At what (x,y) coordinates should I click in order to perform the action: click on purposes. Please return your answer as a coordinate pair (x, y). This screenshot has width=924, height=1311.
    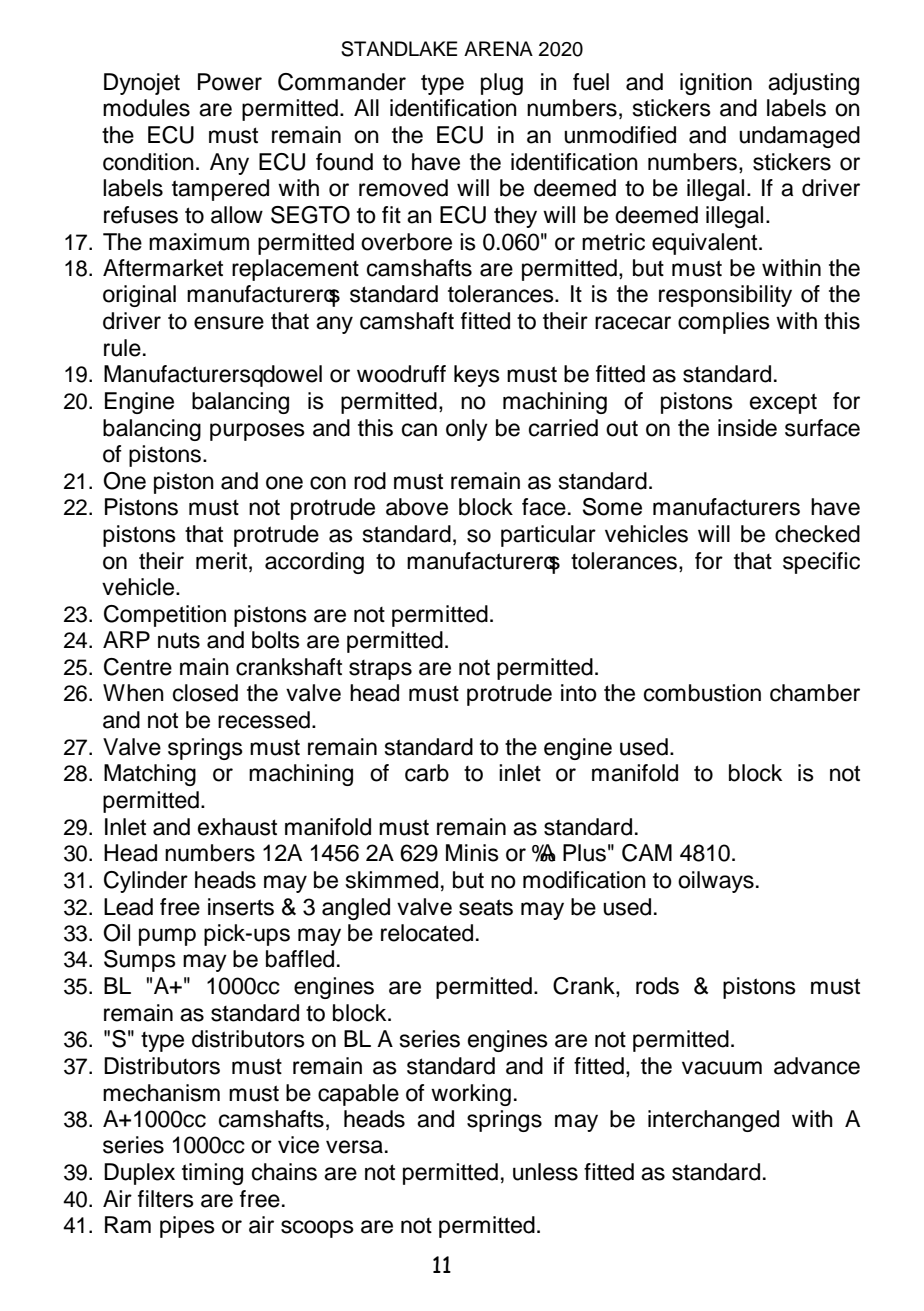
    Looking at the image, I should click on (257, 432).
